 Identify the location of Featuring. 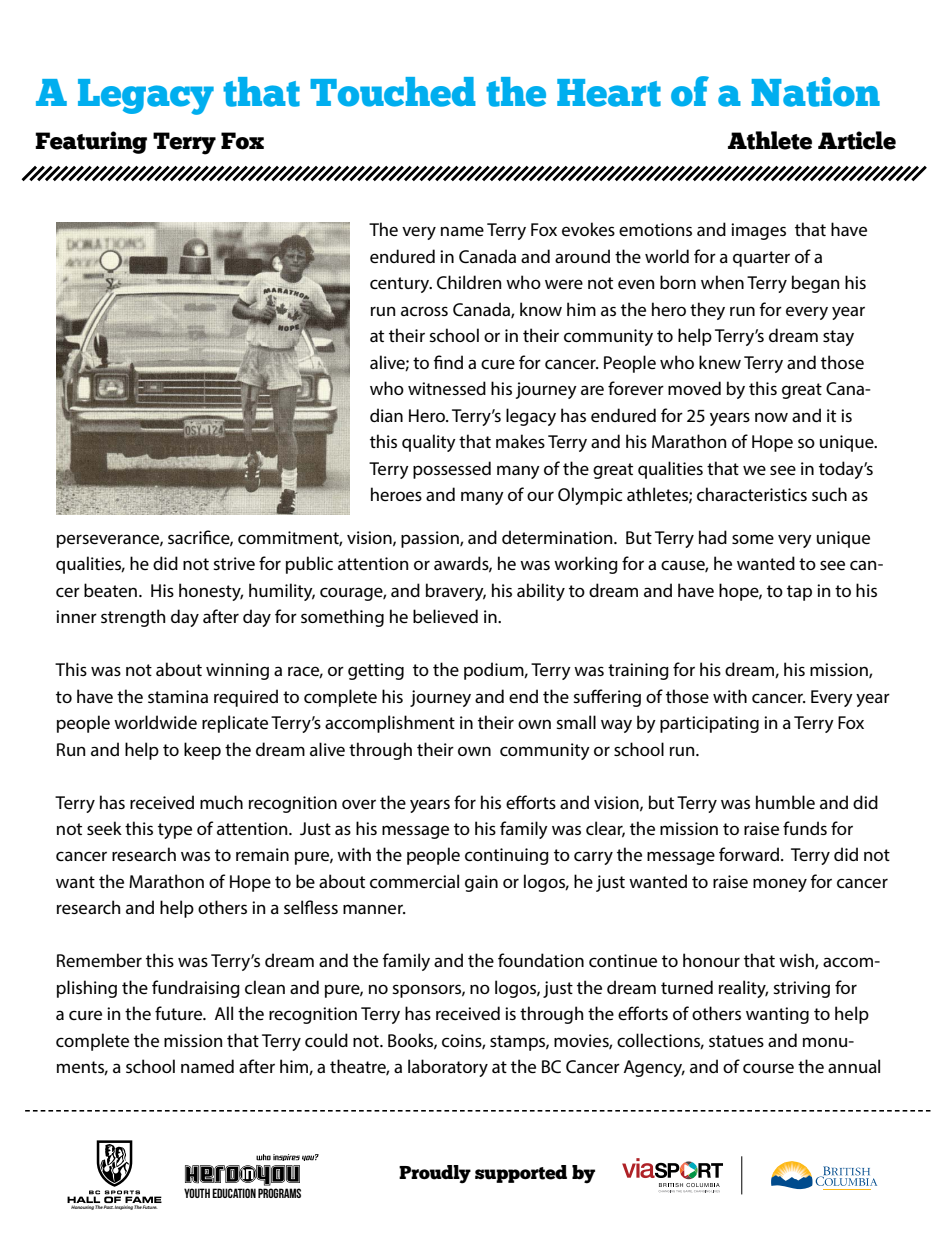
(91, 142).
